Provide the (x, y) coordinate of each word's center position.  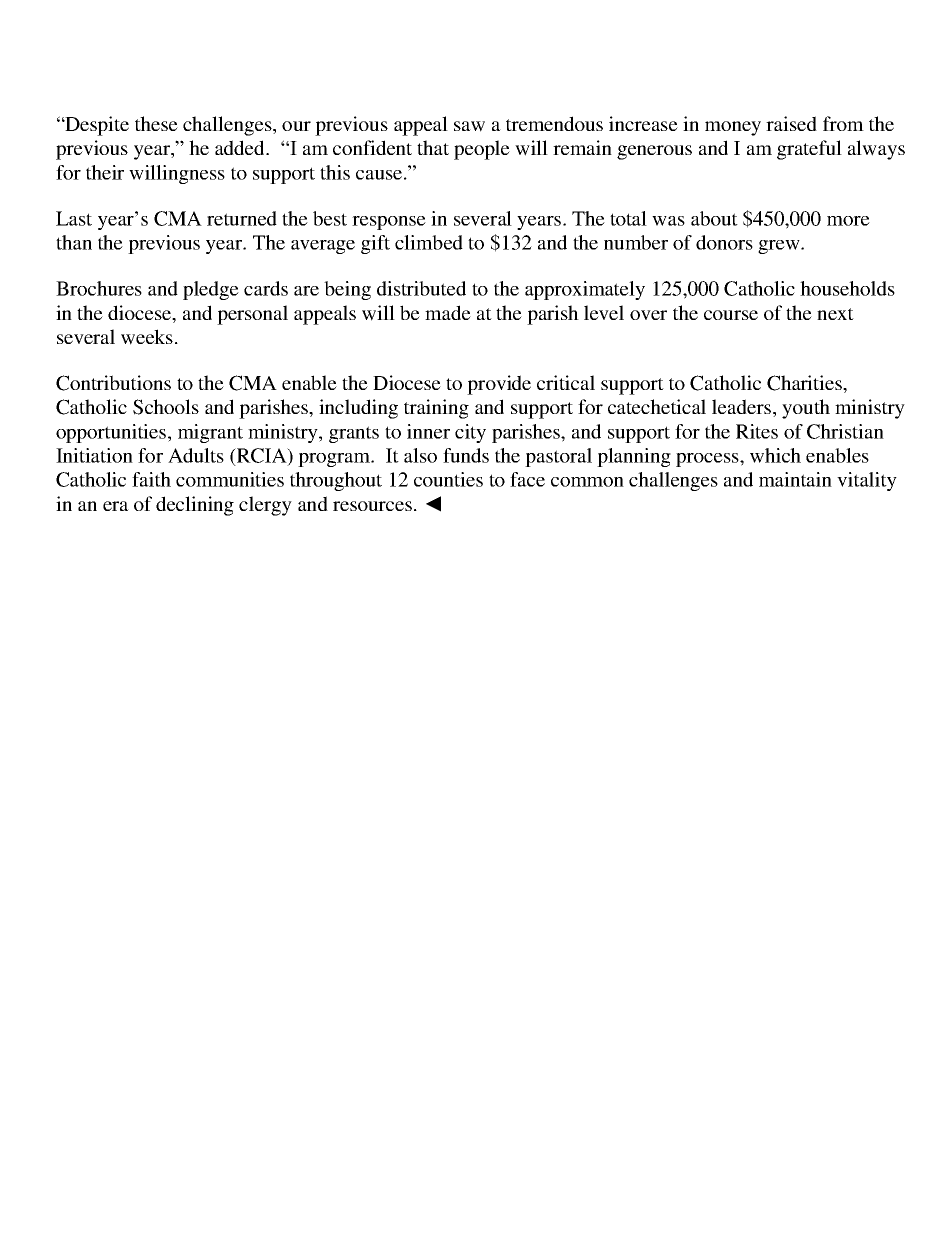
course (731, 315)
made (448, 312)
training (436, 409)
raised (791, 123)
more (848, 221)
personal (252, 315)
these (156, 123)
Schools (166, 407)
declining (195, 506)
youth (806, 409)
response (389, 223)
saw (469, 126)
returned (242, 218)
